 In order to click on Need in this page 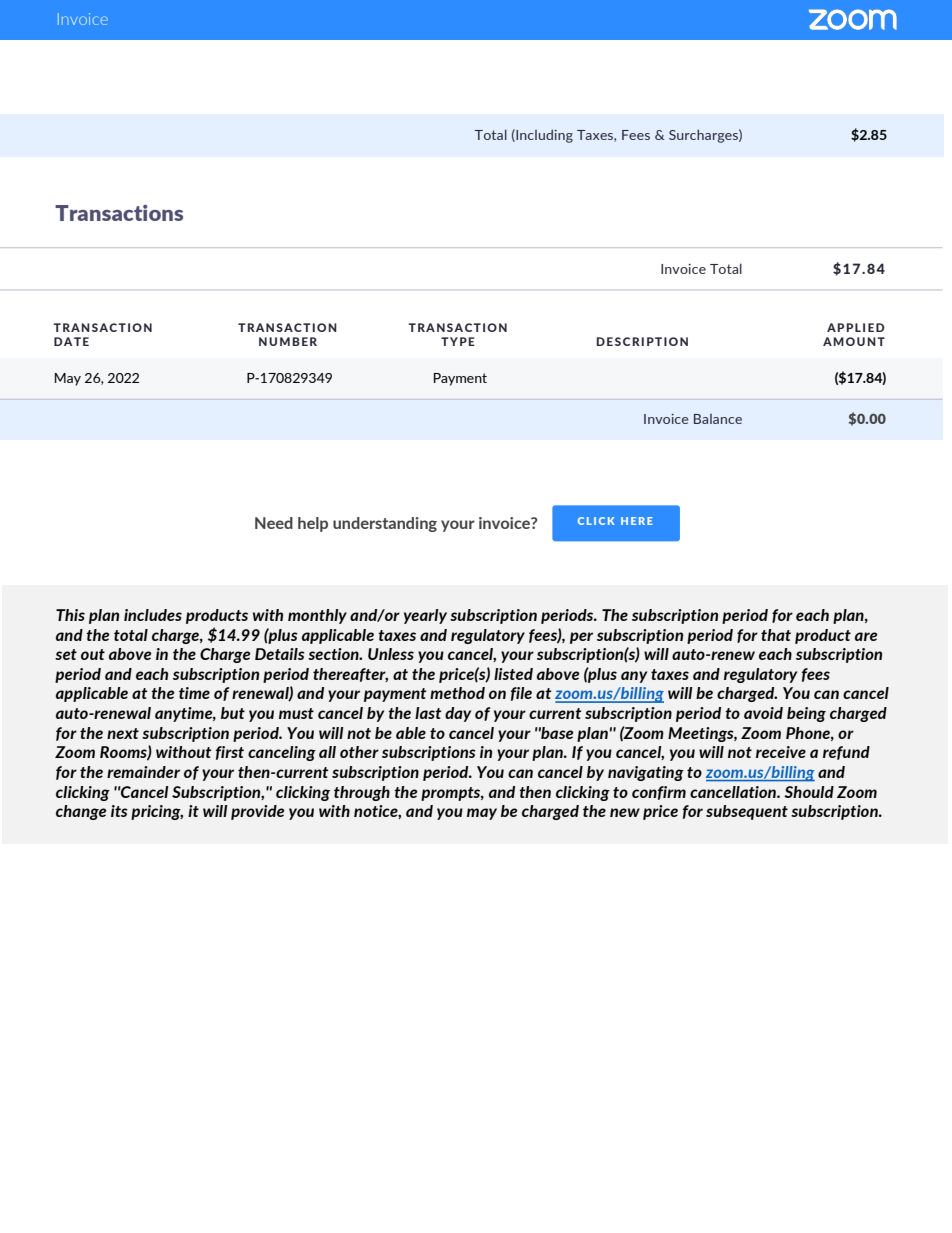, I will do `click(274, 523)`.
